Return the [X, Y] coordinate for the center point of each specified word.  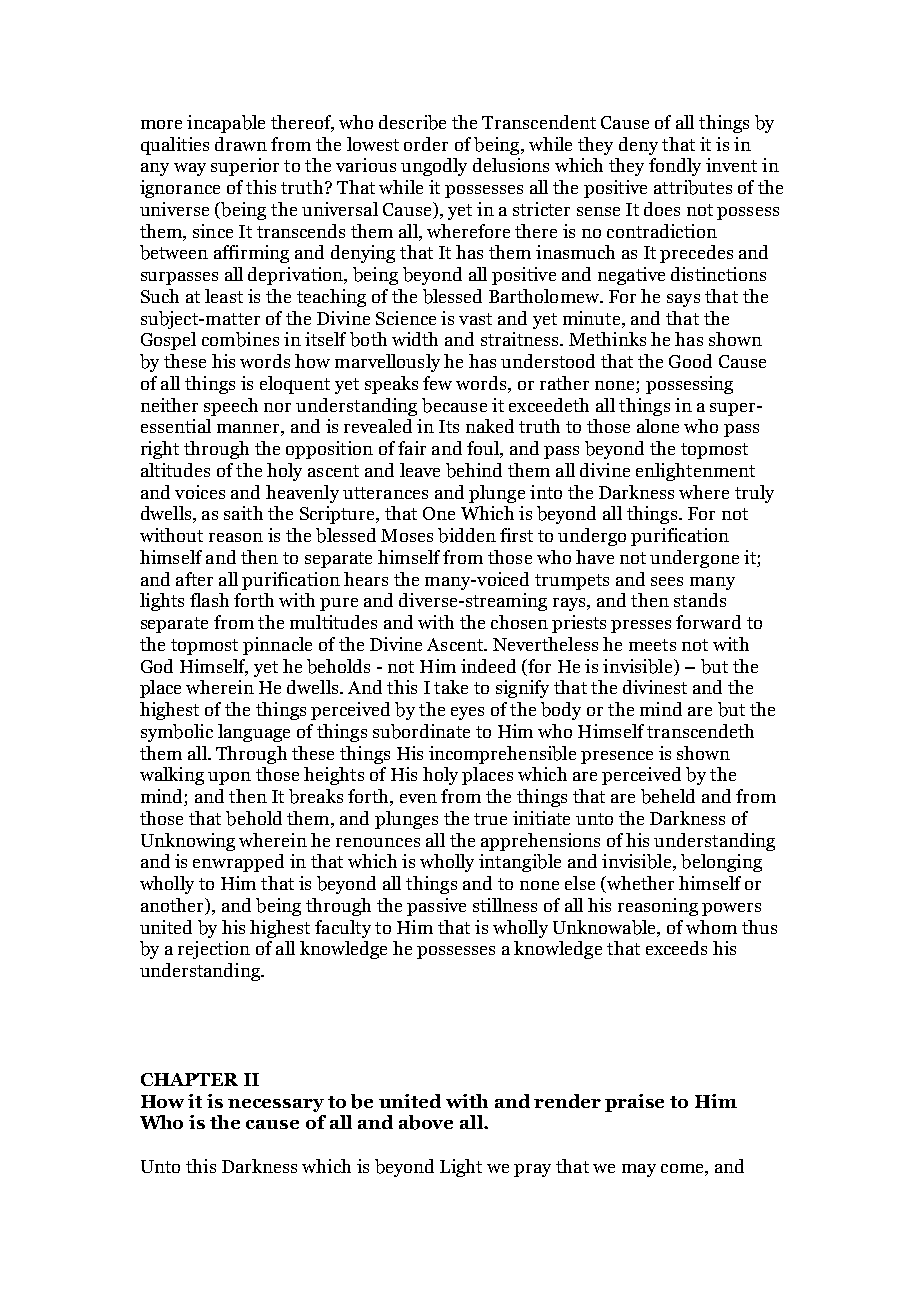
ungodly [434, 167]
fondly [675, 167]
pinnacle [277, 646]
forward [708, 622]
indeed [488, 666]
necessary [276, 1105]
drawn [241, 144]
